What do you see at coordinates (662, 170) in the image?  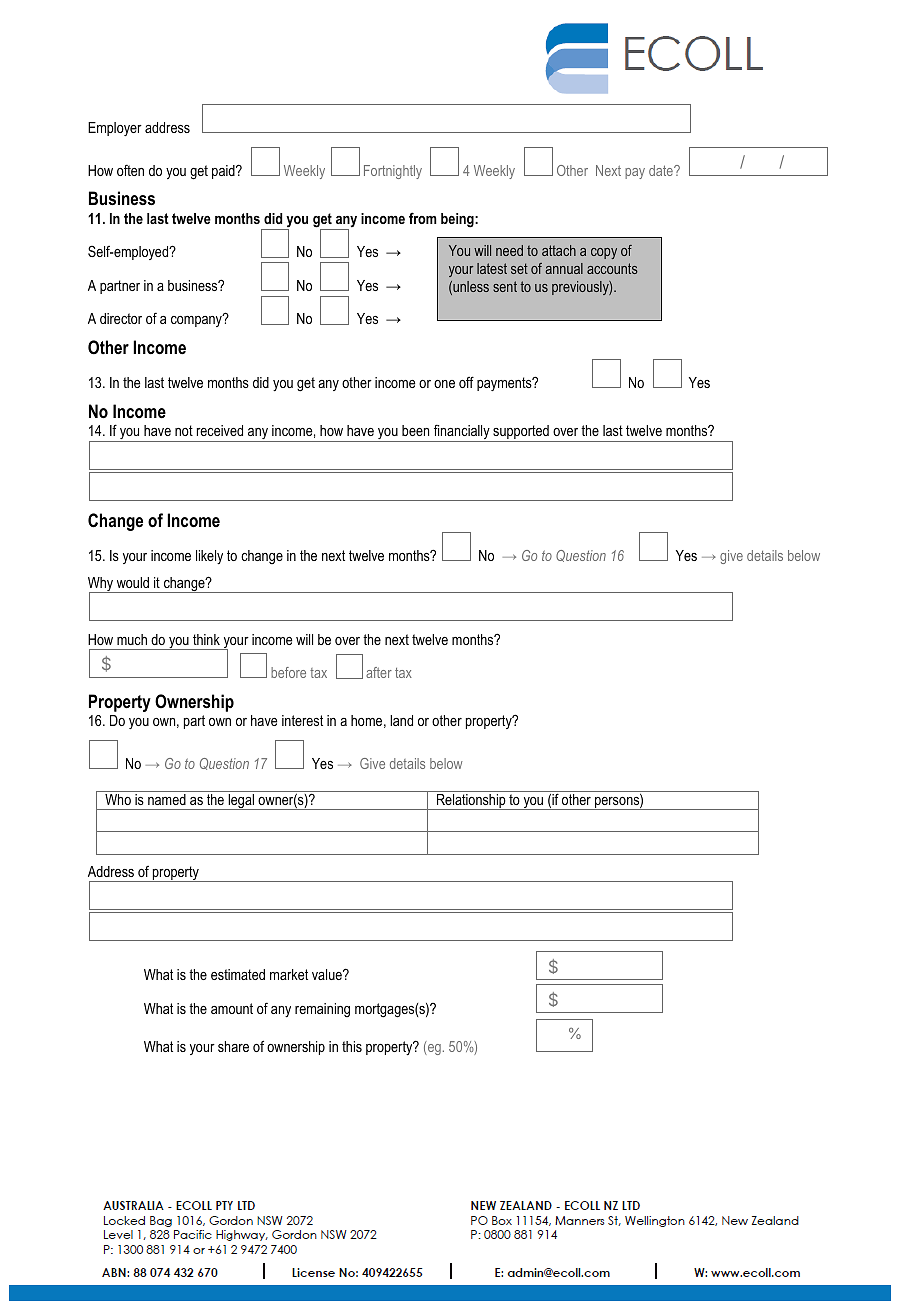 I see `date` at bounding box center [662, 170].
